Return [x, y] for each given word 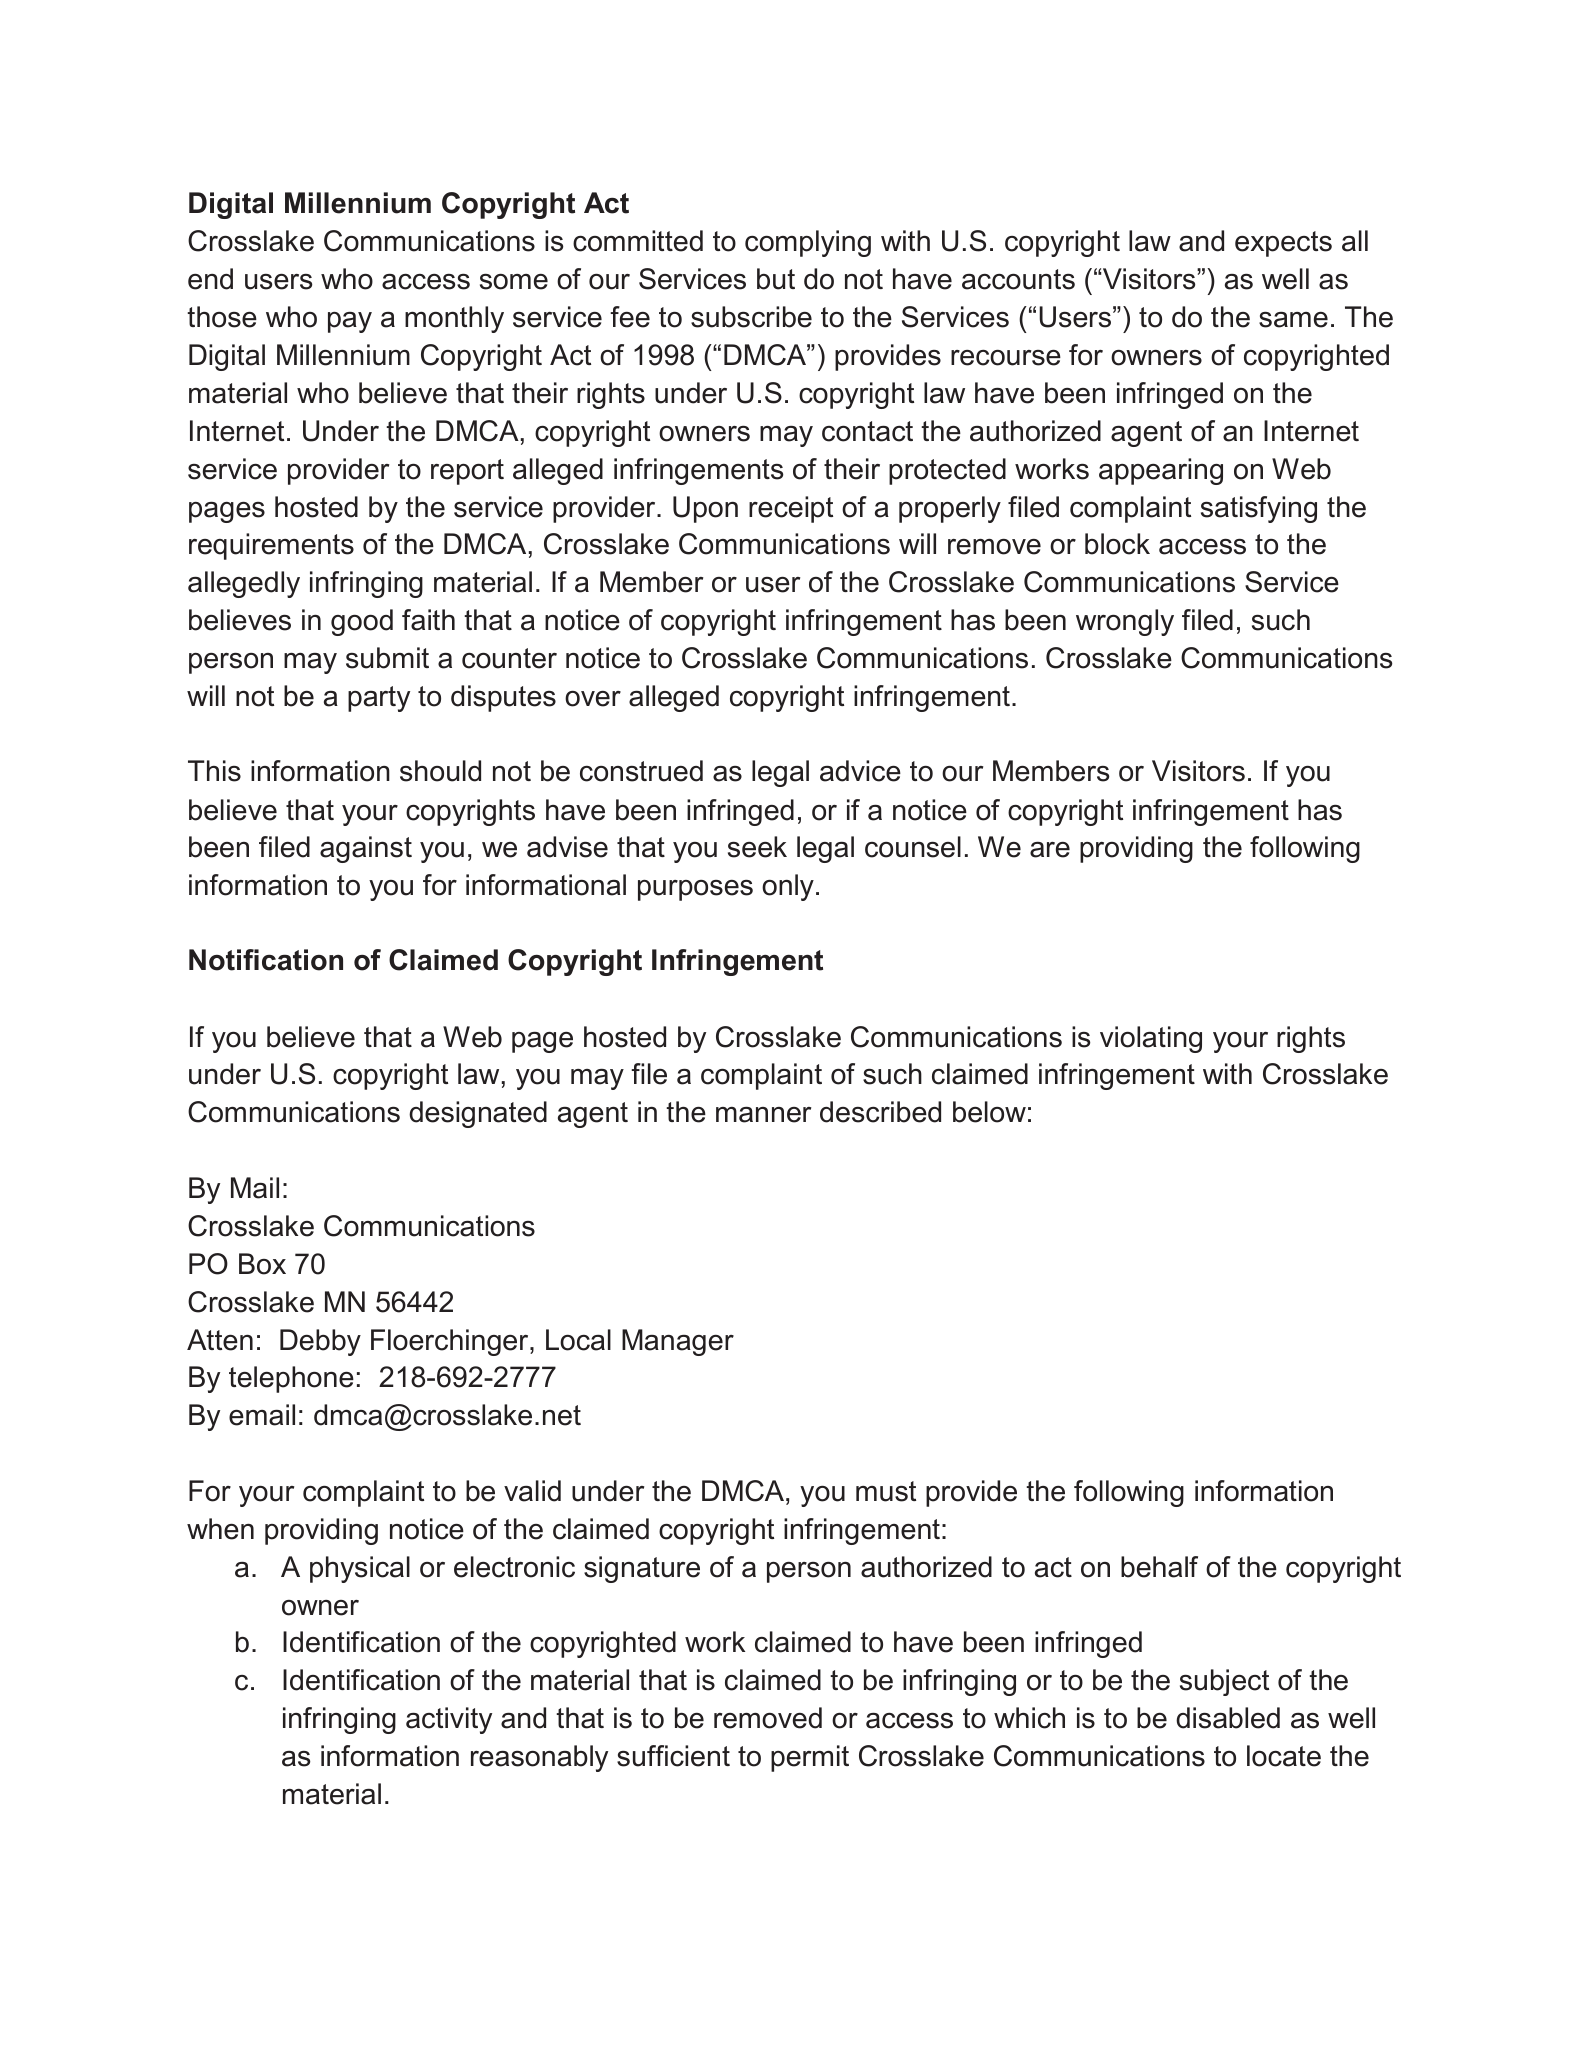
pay [350, 322]
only [788, 887]
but [776, 279]
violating [1151, 1039]
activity [449, 1720]
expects [1283, 244]
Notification [266, 960]
